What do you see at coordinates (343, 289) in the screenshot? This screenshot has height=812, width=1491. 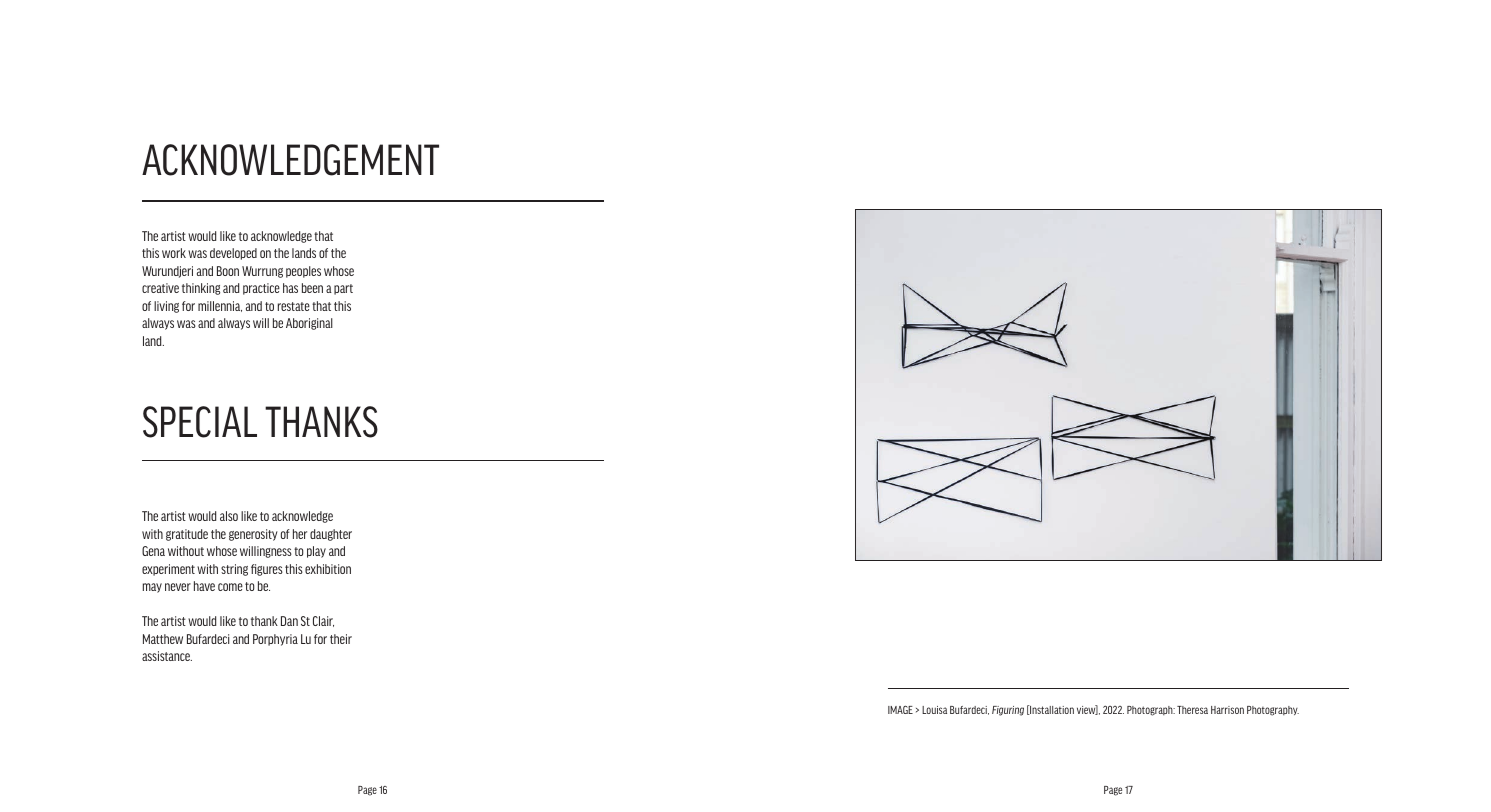 I see `part` at bounding box center [343, 289].
